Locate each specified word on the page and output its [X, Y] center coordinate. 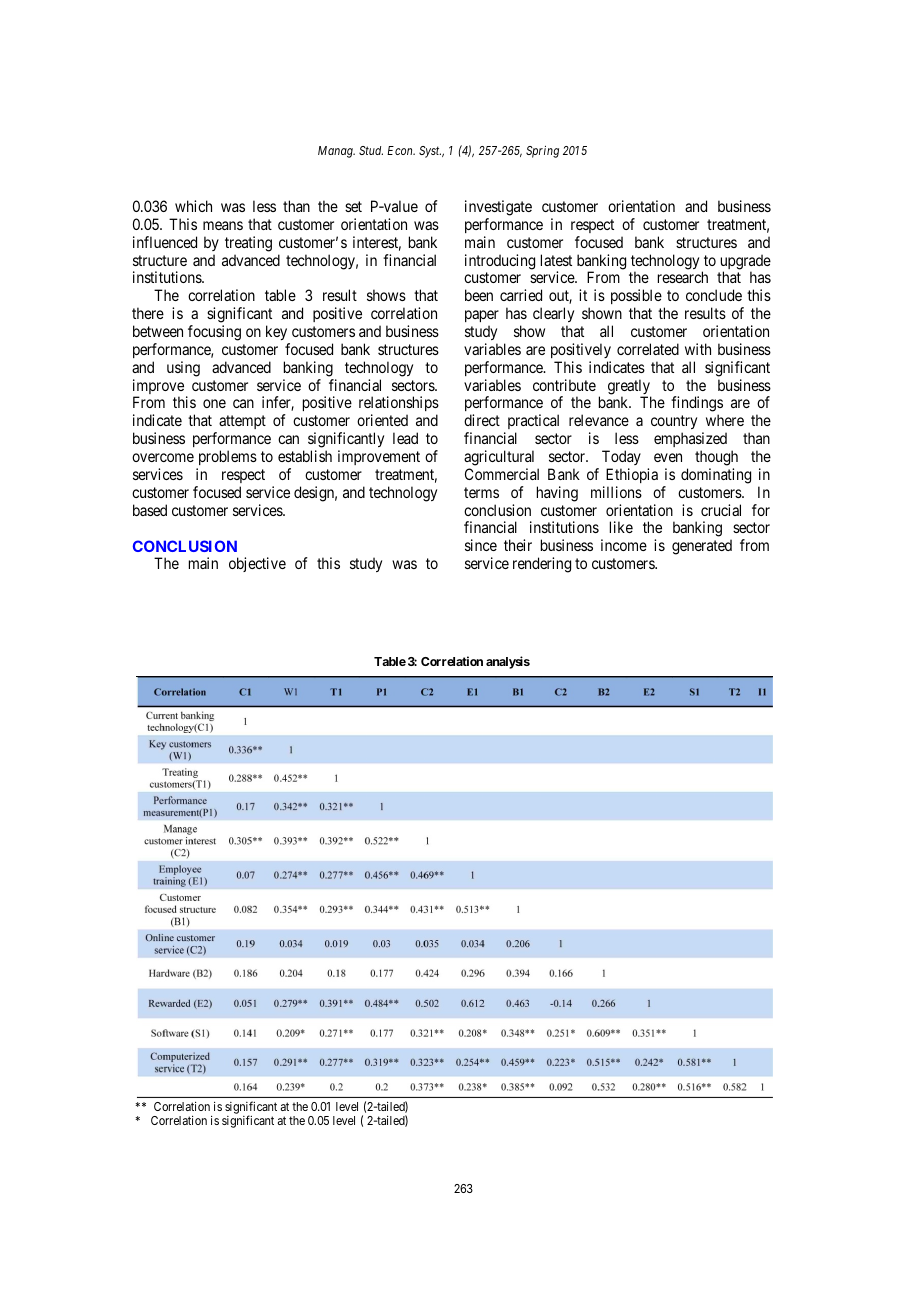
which [193, 206]
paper [482, 318]
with [698, 349]
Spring [542, 152]
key [276, 332]
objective [257, 564]
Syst [430, 152]
